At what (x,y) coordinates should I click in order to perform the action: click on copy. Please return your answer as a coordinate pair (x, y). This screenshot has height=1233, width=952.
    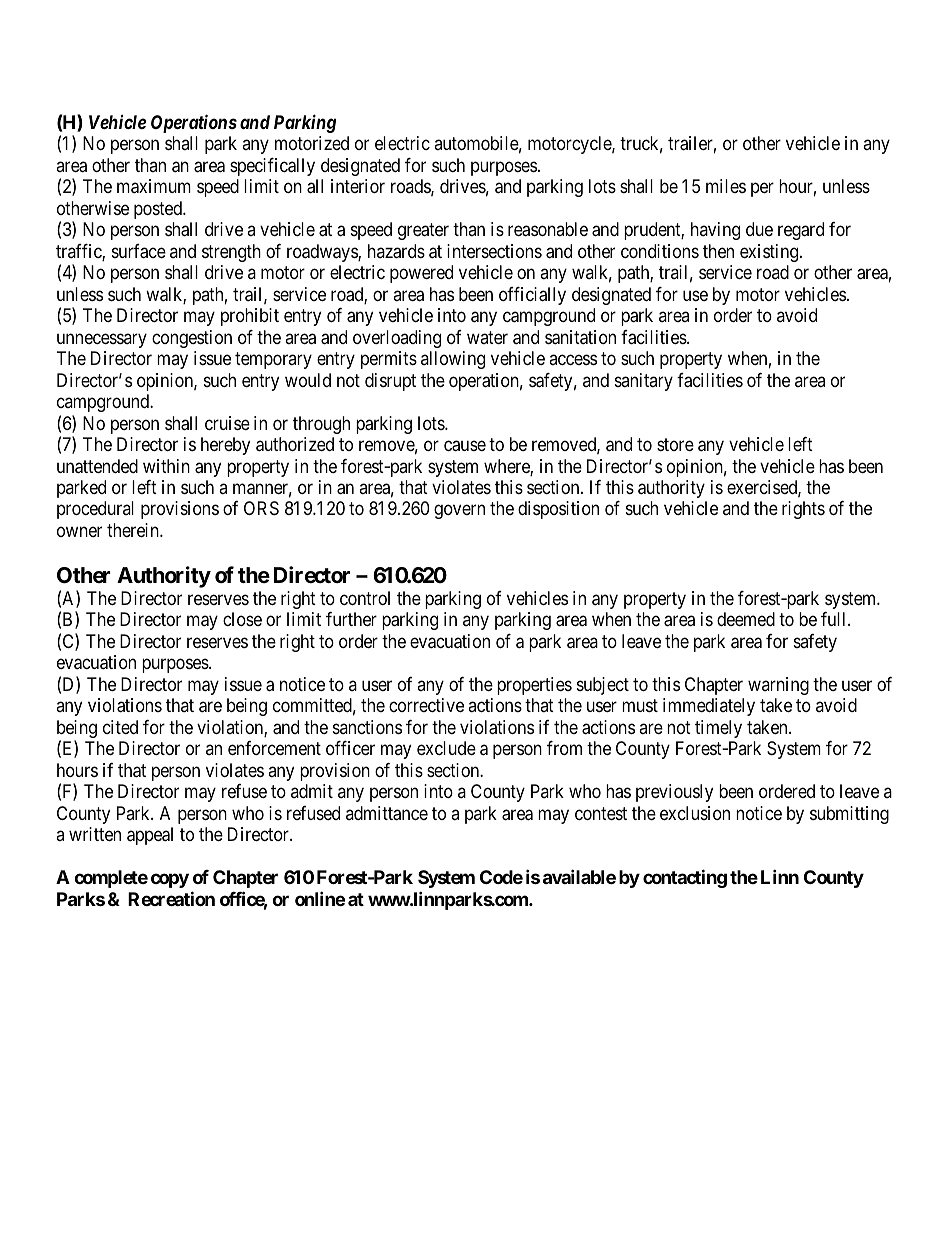
    Looking at the image, I should click on (170, 881).
